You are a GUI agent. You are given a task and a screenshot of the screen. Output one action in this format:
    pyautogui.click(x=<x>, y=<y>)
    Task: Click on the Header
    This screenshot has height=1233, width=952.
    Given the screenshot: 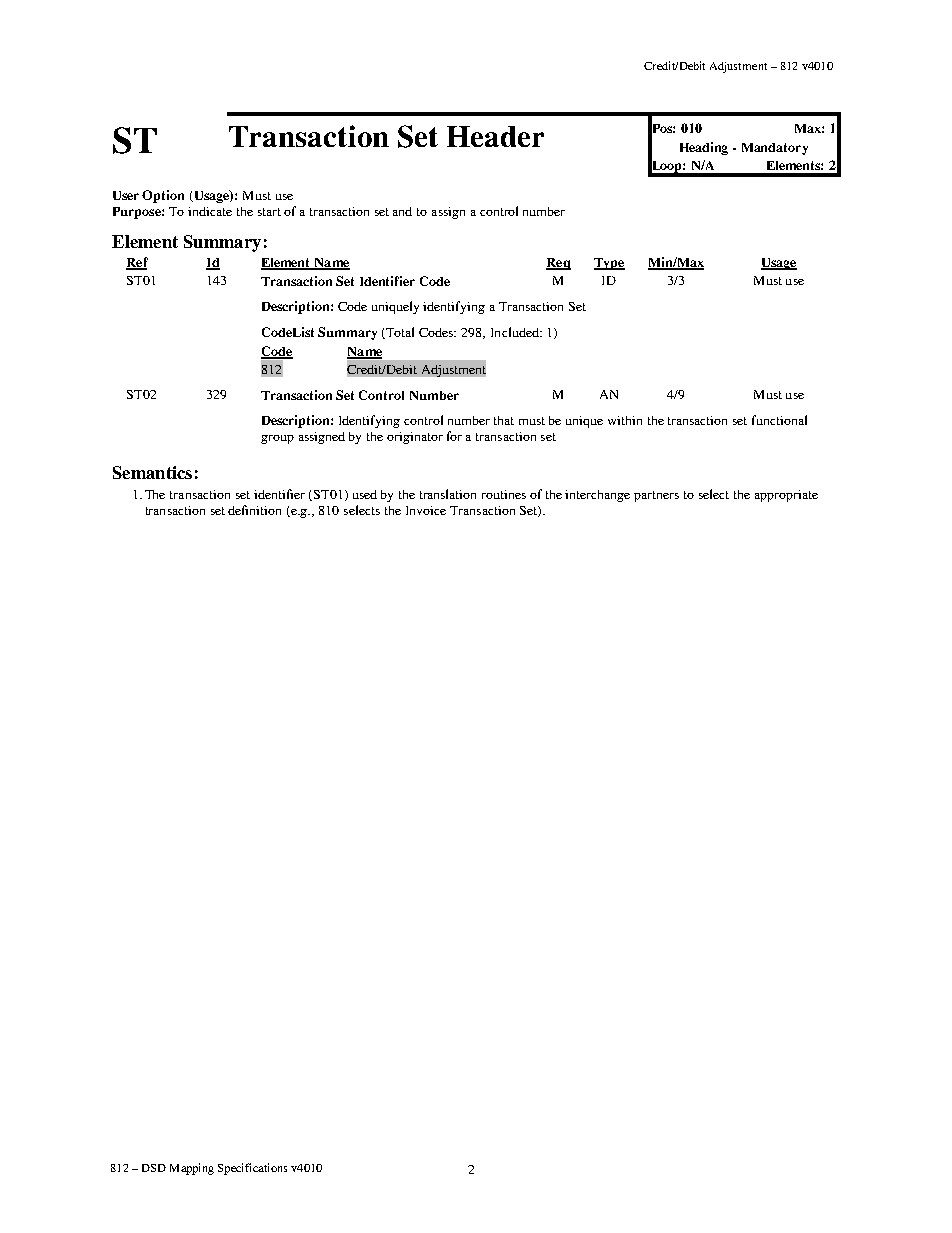 What is the action you would take?
    pyautogui.click(x=495, y=136)
